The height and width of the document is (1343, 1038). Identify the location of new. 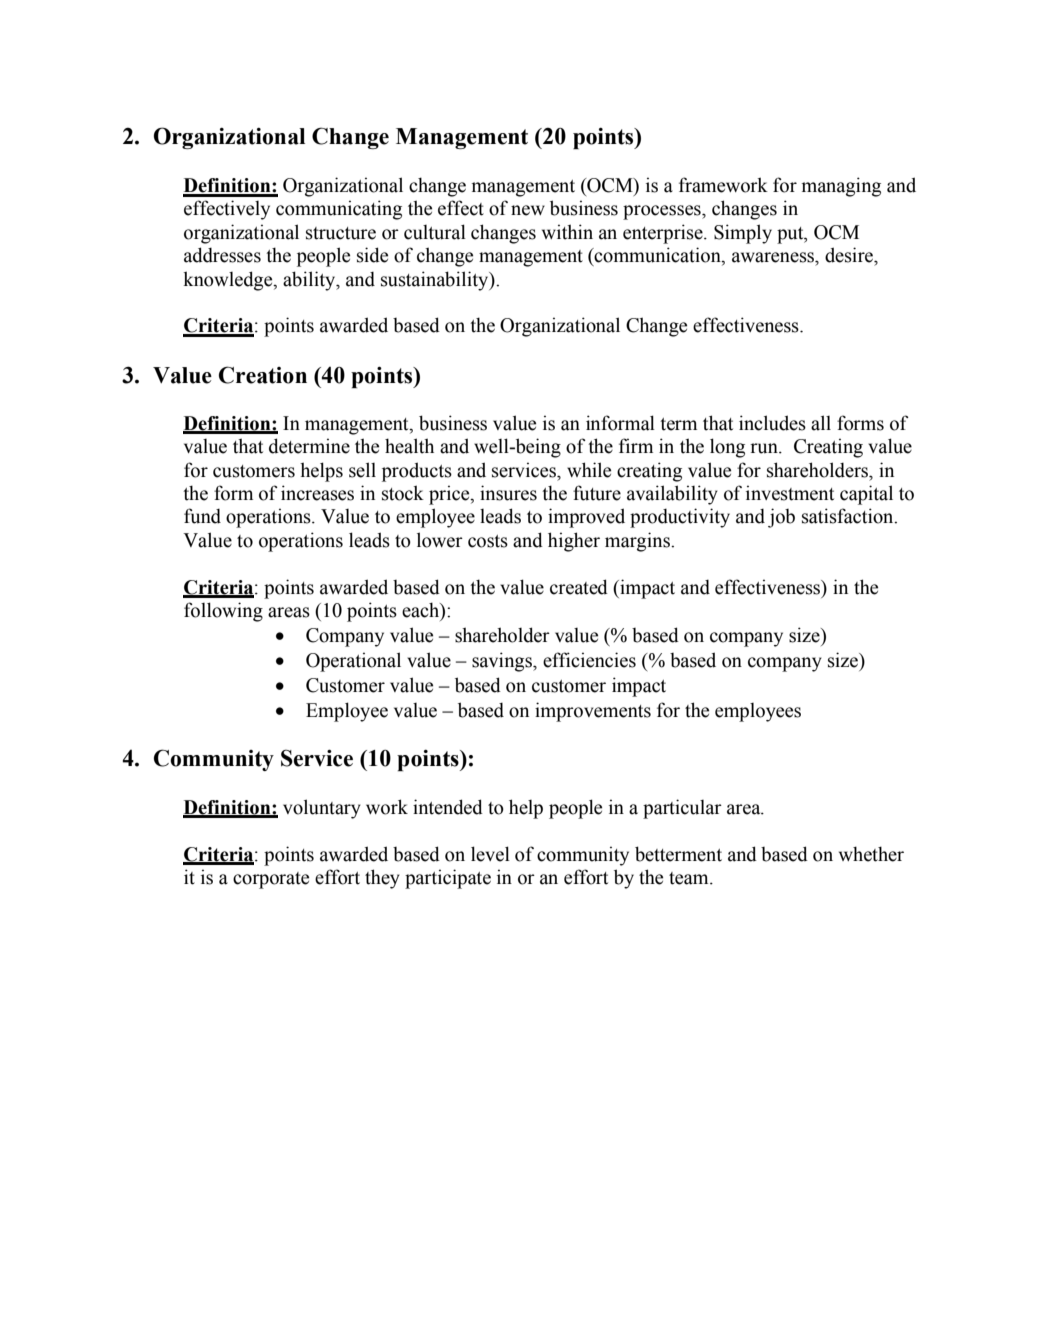
(528, 210).
